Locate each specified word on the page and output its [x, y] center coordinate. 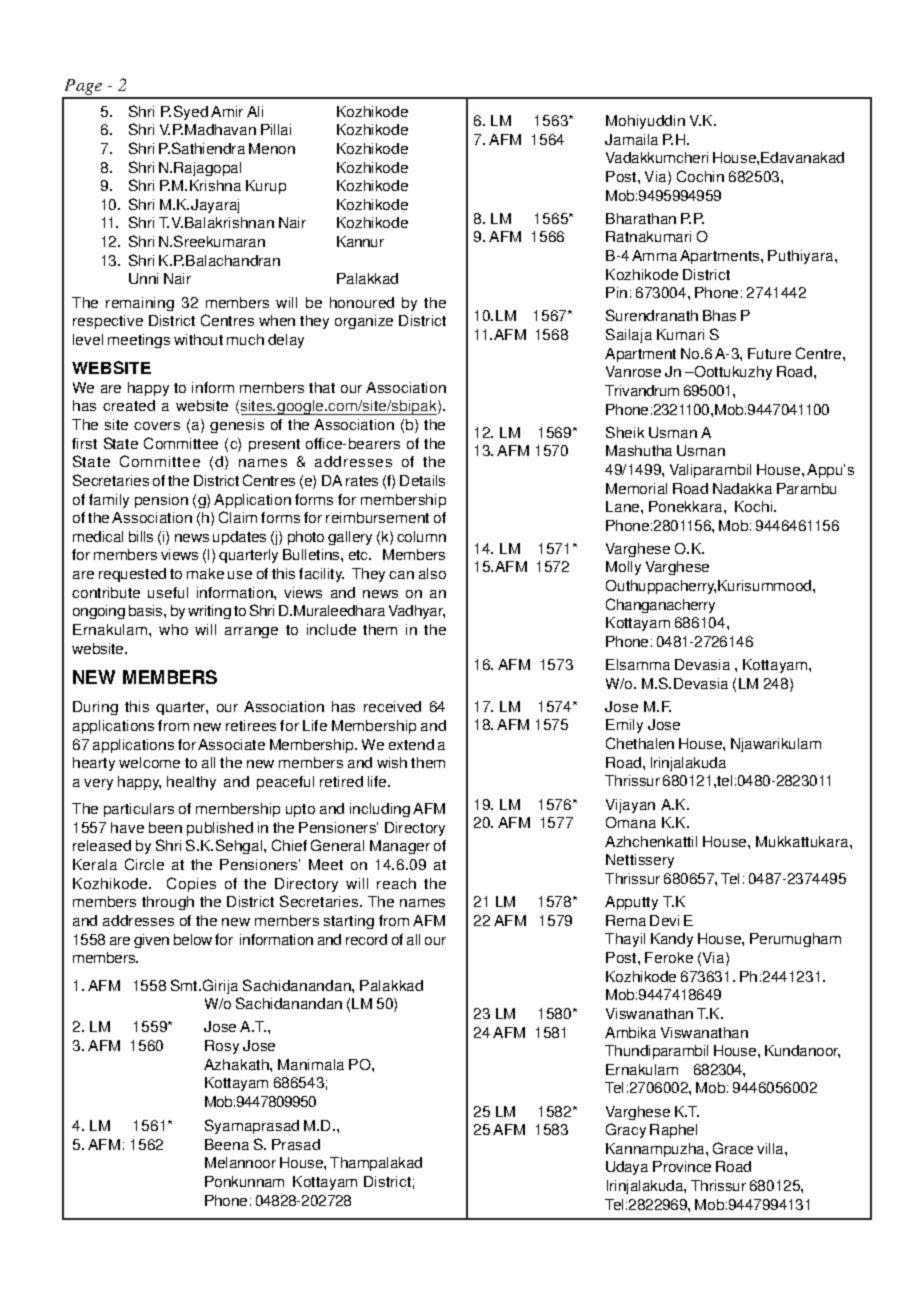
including [380, 810]
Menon [272, 148]
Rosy [222, 1047]
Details [422, 480]
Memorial [636, 488]
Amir [227, 111]
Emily [624, 726]
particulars [139, 810]
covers [157, 426]
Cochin [700, 176]
